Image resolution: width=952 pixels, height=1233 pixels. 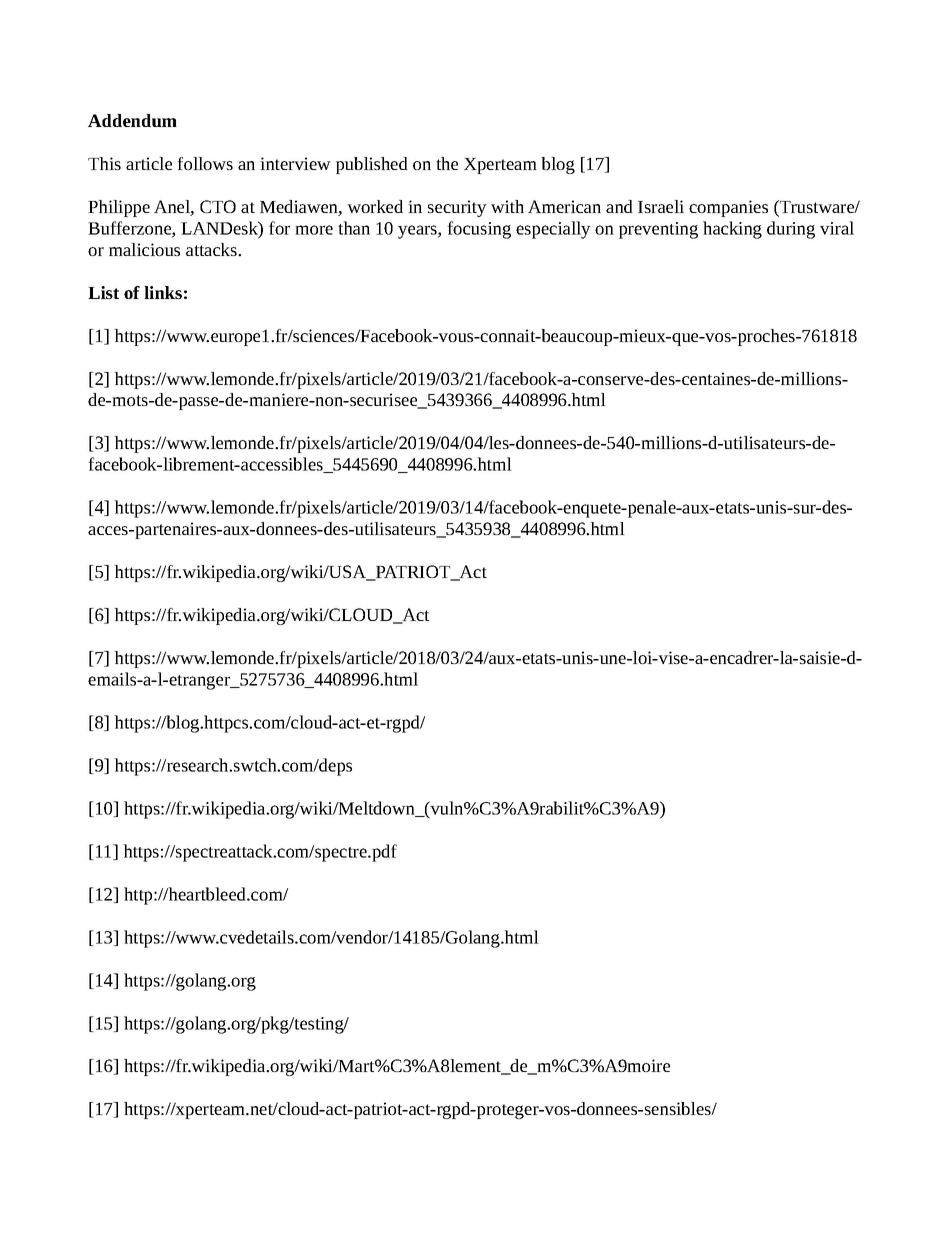 I want to click on Israeli, so click(x=661, y=206).
